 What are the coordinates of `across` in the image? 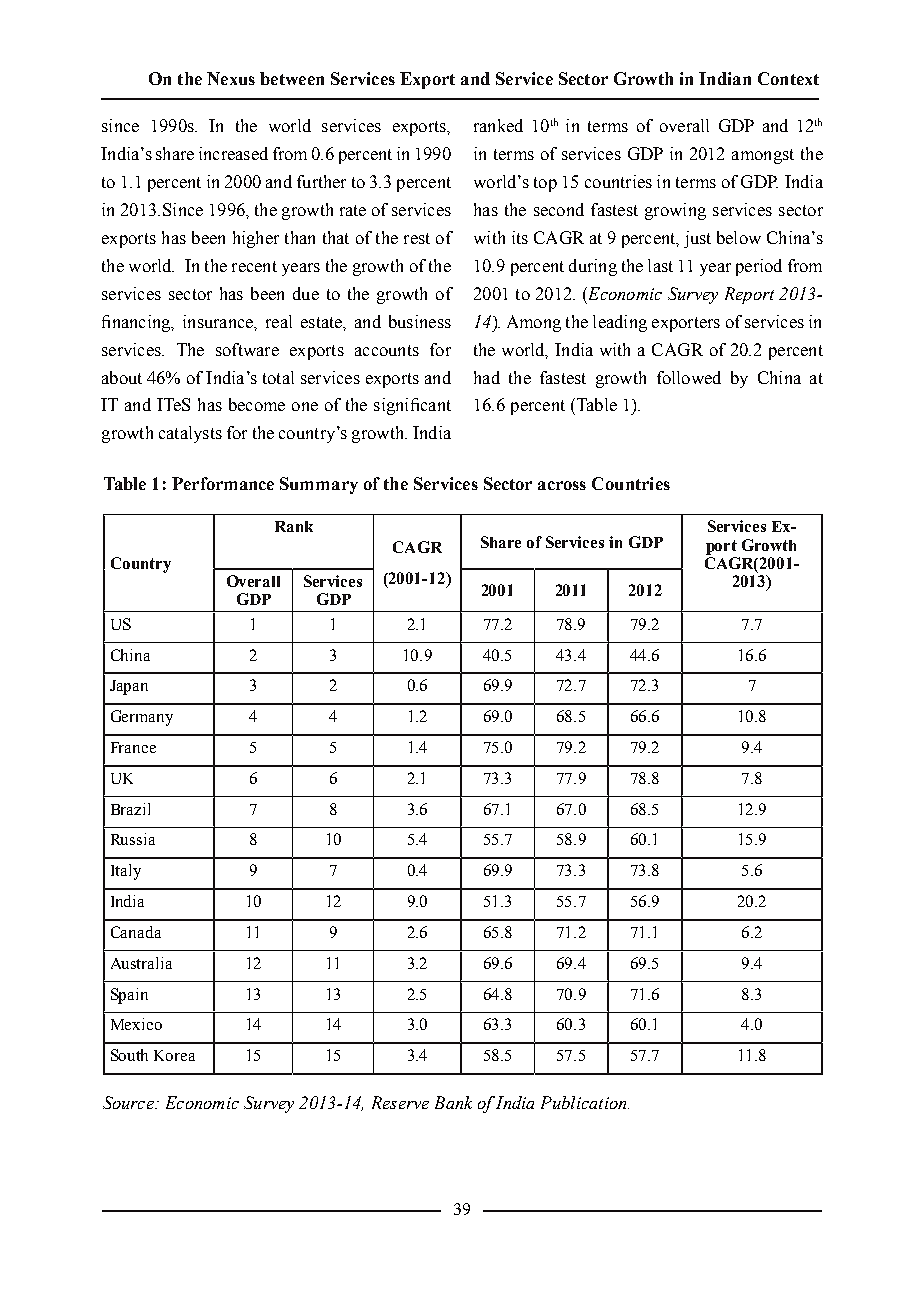 It's located at (562, 485).
